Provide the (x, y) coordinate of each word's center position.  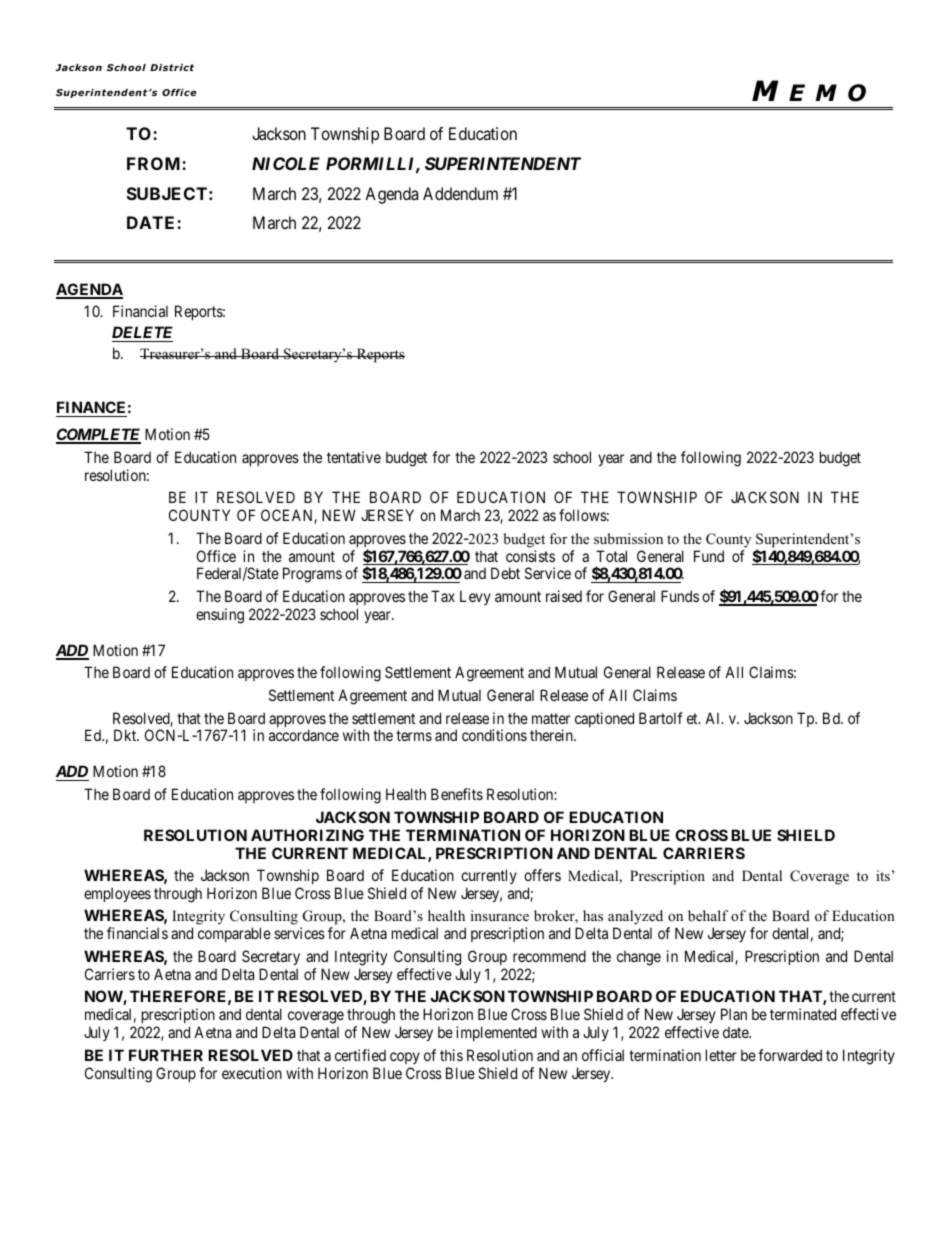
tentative (354, 457)
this (451, 1055)
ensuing (220, 616)
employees (117, 894)
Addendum (460, 193)
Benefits (457, 794)
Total (611, 556)
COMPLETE (98, 436)
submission (628, 538)
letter (721, 1055)
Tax (443, 596)
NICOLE (286, 163)
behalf (708, 915)
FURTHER (166, 1055)
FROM (155, 163)
